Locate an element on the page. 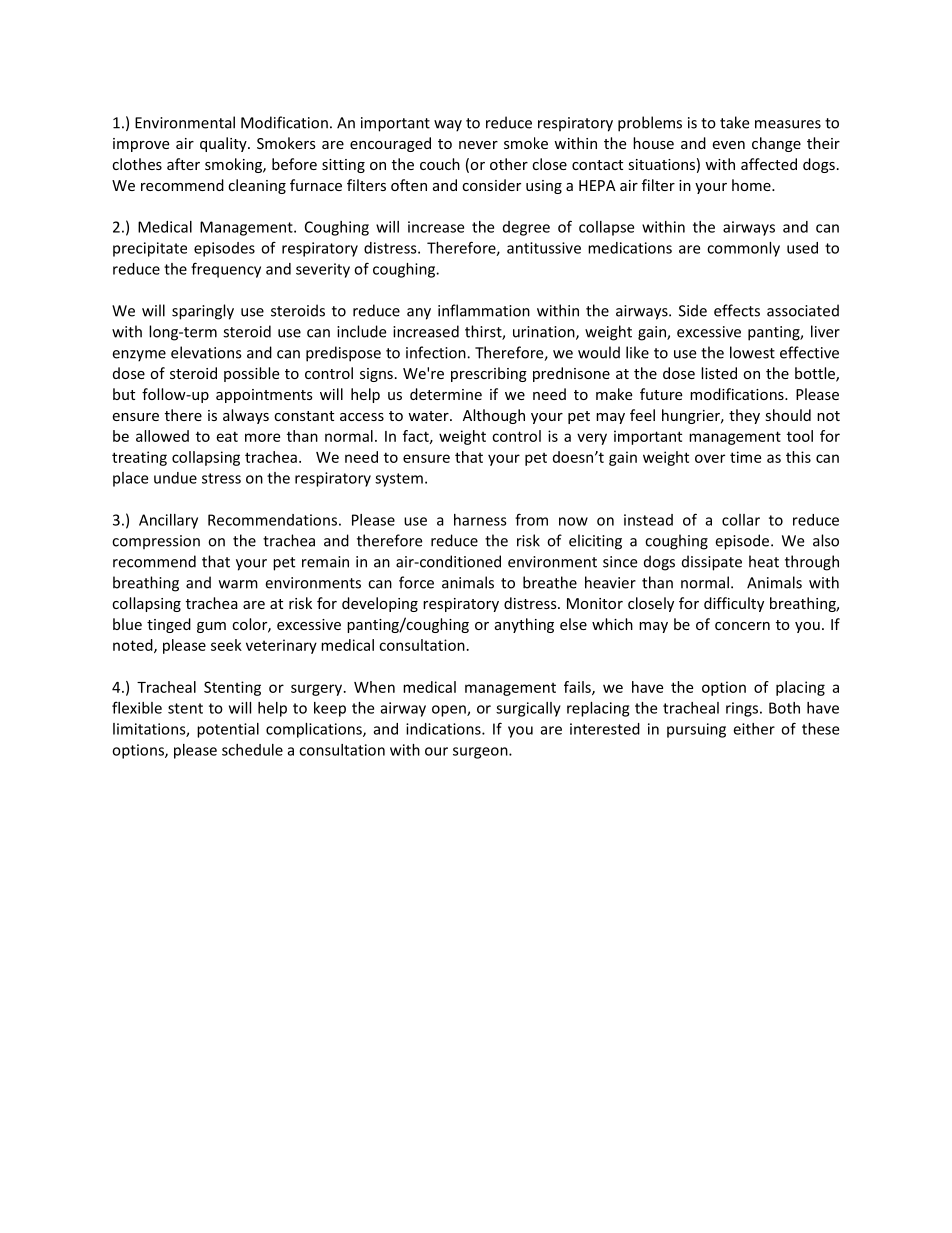  collar is located at coordinates (741, 520).
